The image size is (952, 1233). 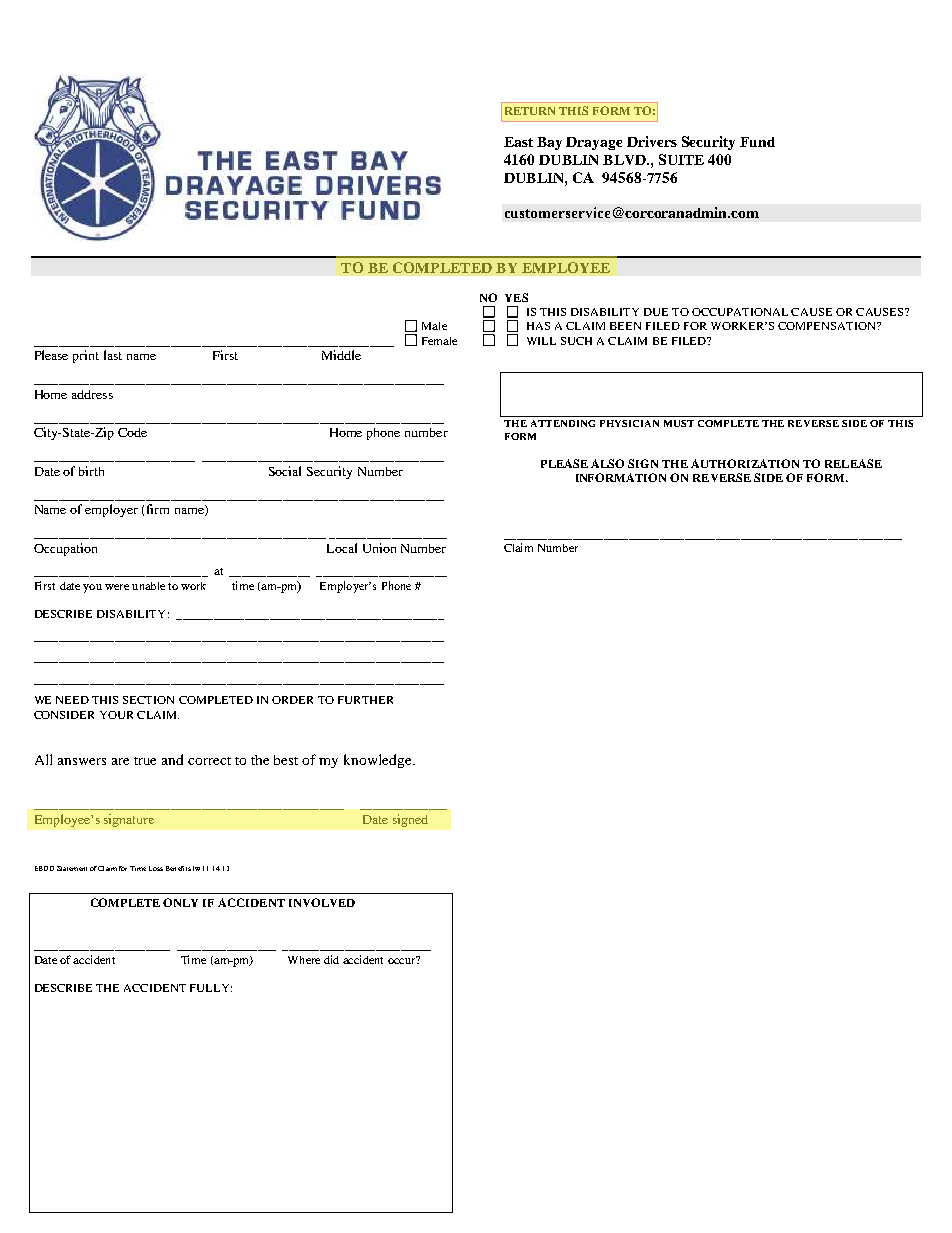 I want to click on Fund, so click(x=757, y=142).
